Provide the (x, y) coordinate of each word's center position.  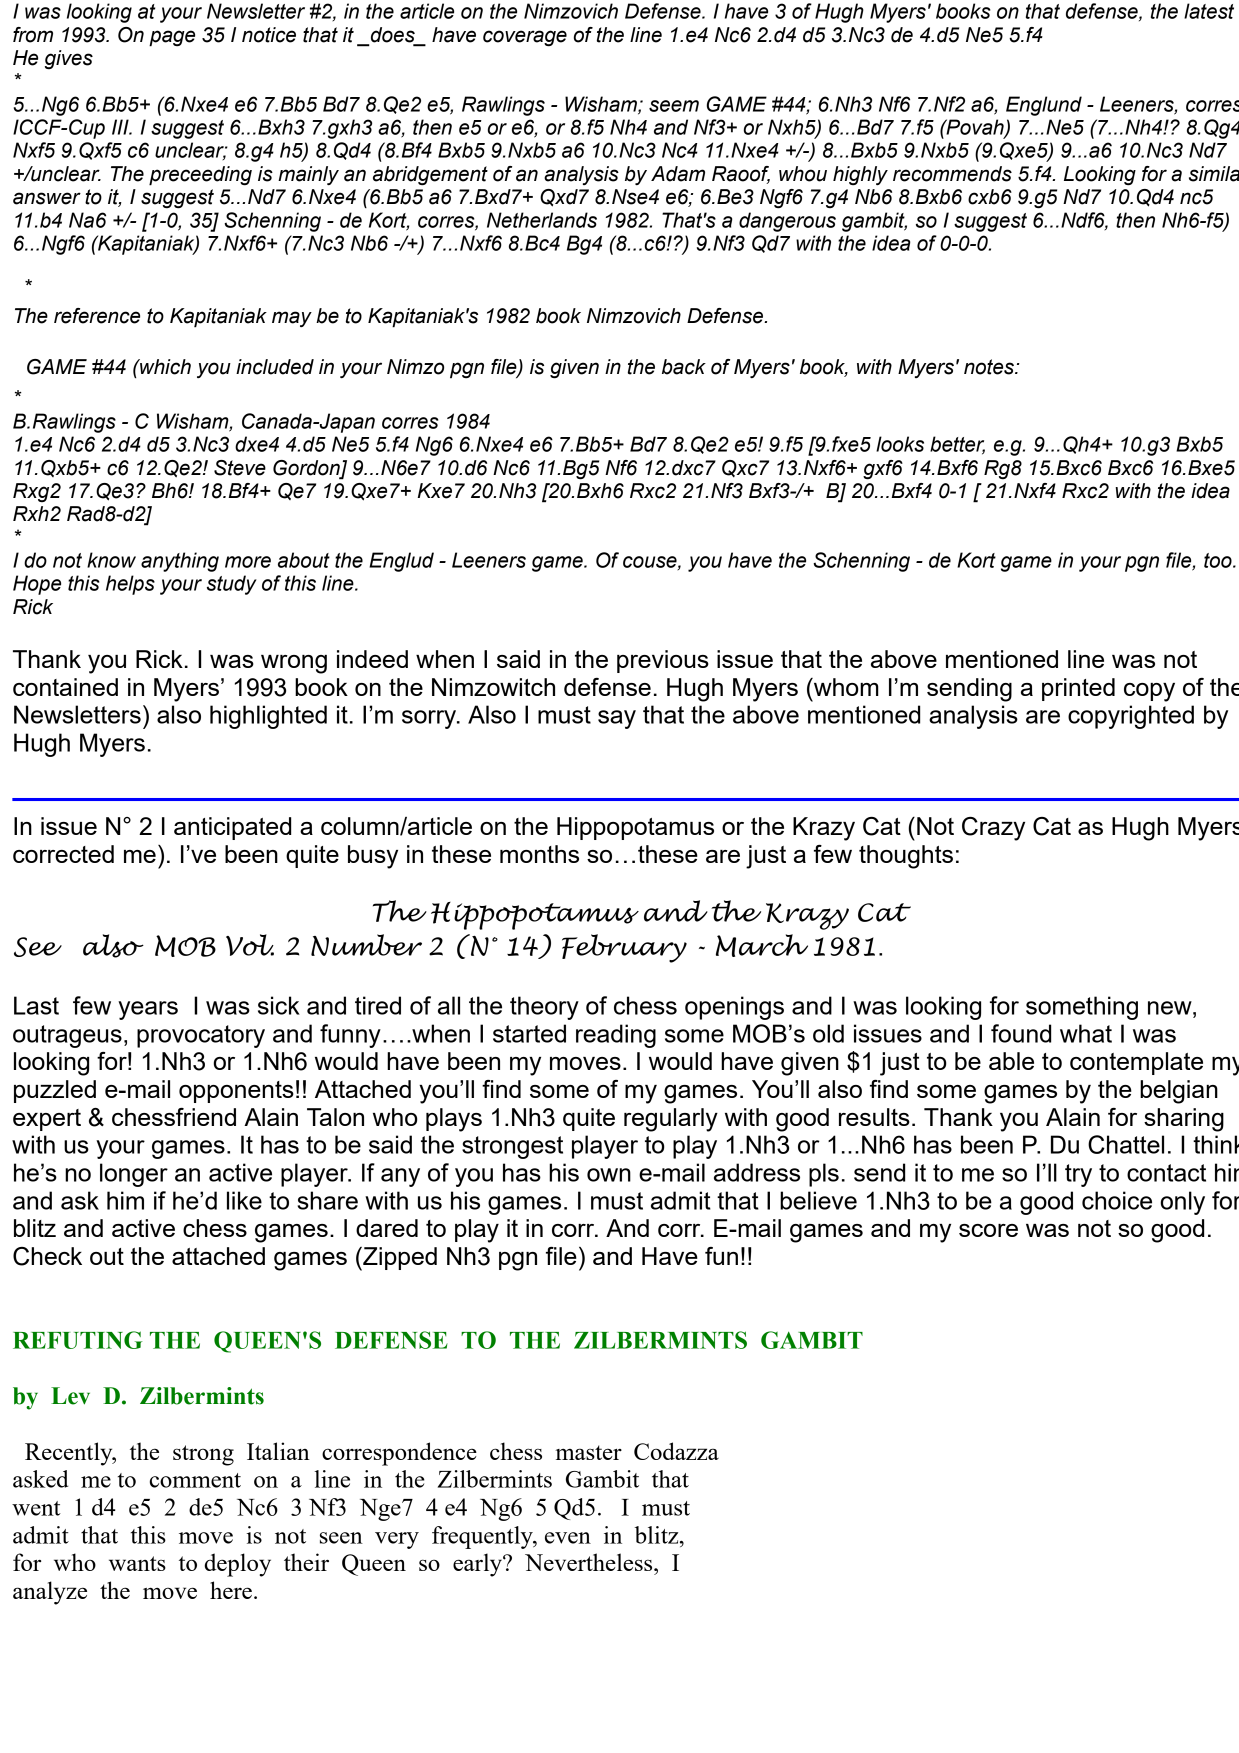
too (1219, 560)
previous (663, 661)
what (1086, 1033)
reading (616, 1036)
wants (137, 1563)
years (148, 1010)
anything (180, 562)
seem (674, 106)
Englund (1044, 106)
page (172, 38)
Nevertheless (590, 1562)
